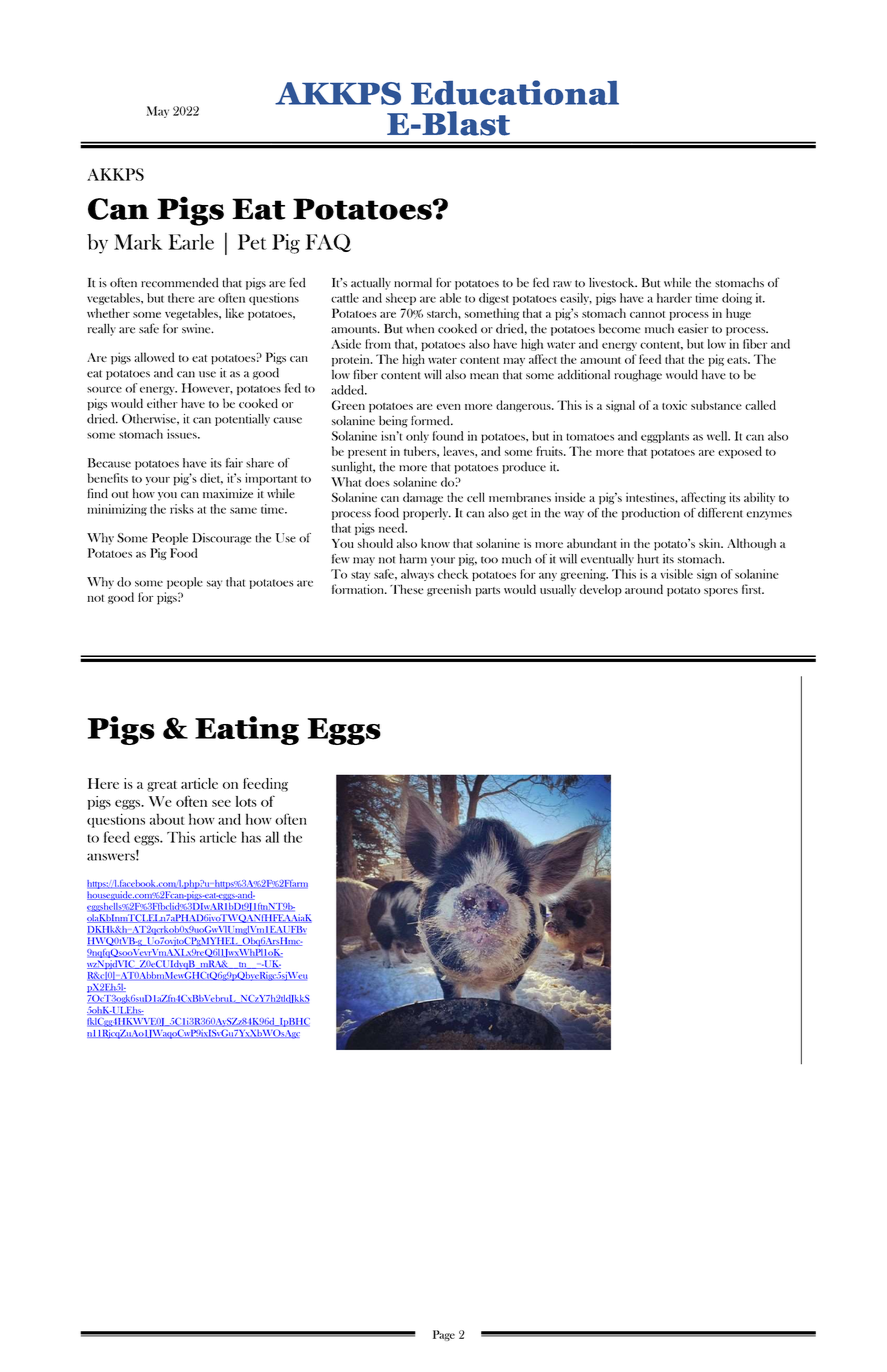 The height and width of the screenshot is (1372, 887). I want to click on Page, so click(444, 1335).
